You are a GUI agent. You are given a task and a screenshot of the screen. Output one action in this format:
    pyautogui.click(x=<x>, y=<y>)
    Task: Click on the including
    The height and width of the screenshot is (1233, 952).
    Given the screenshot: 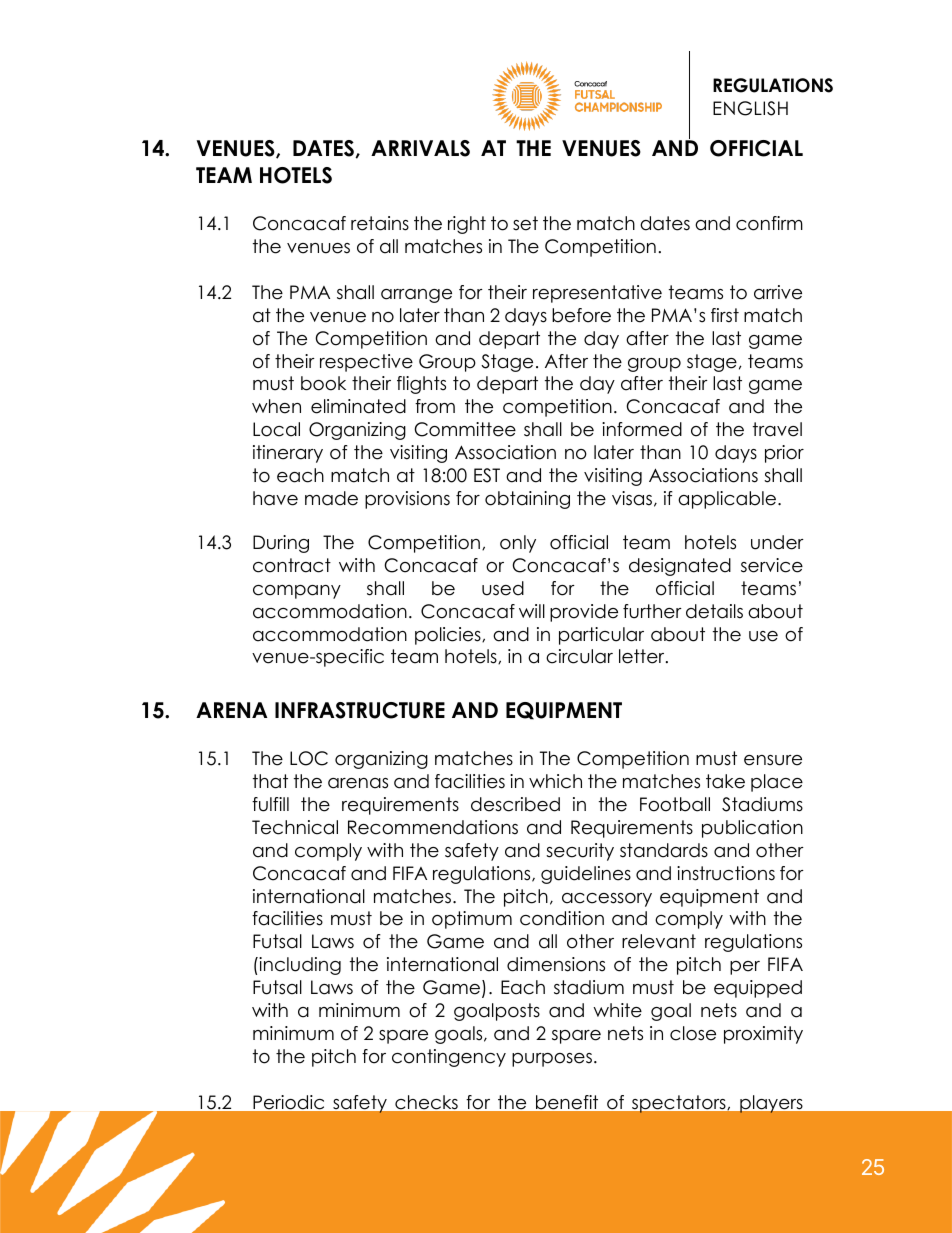 What is the action you would take?
    pyautogui.click(x=299, y=966)
